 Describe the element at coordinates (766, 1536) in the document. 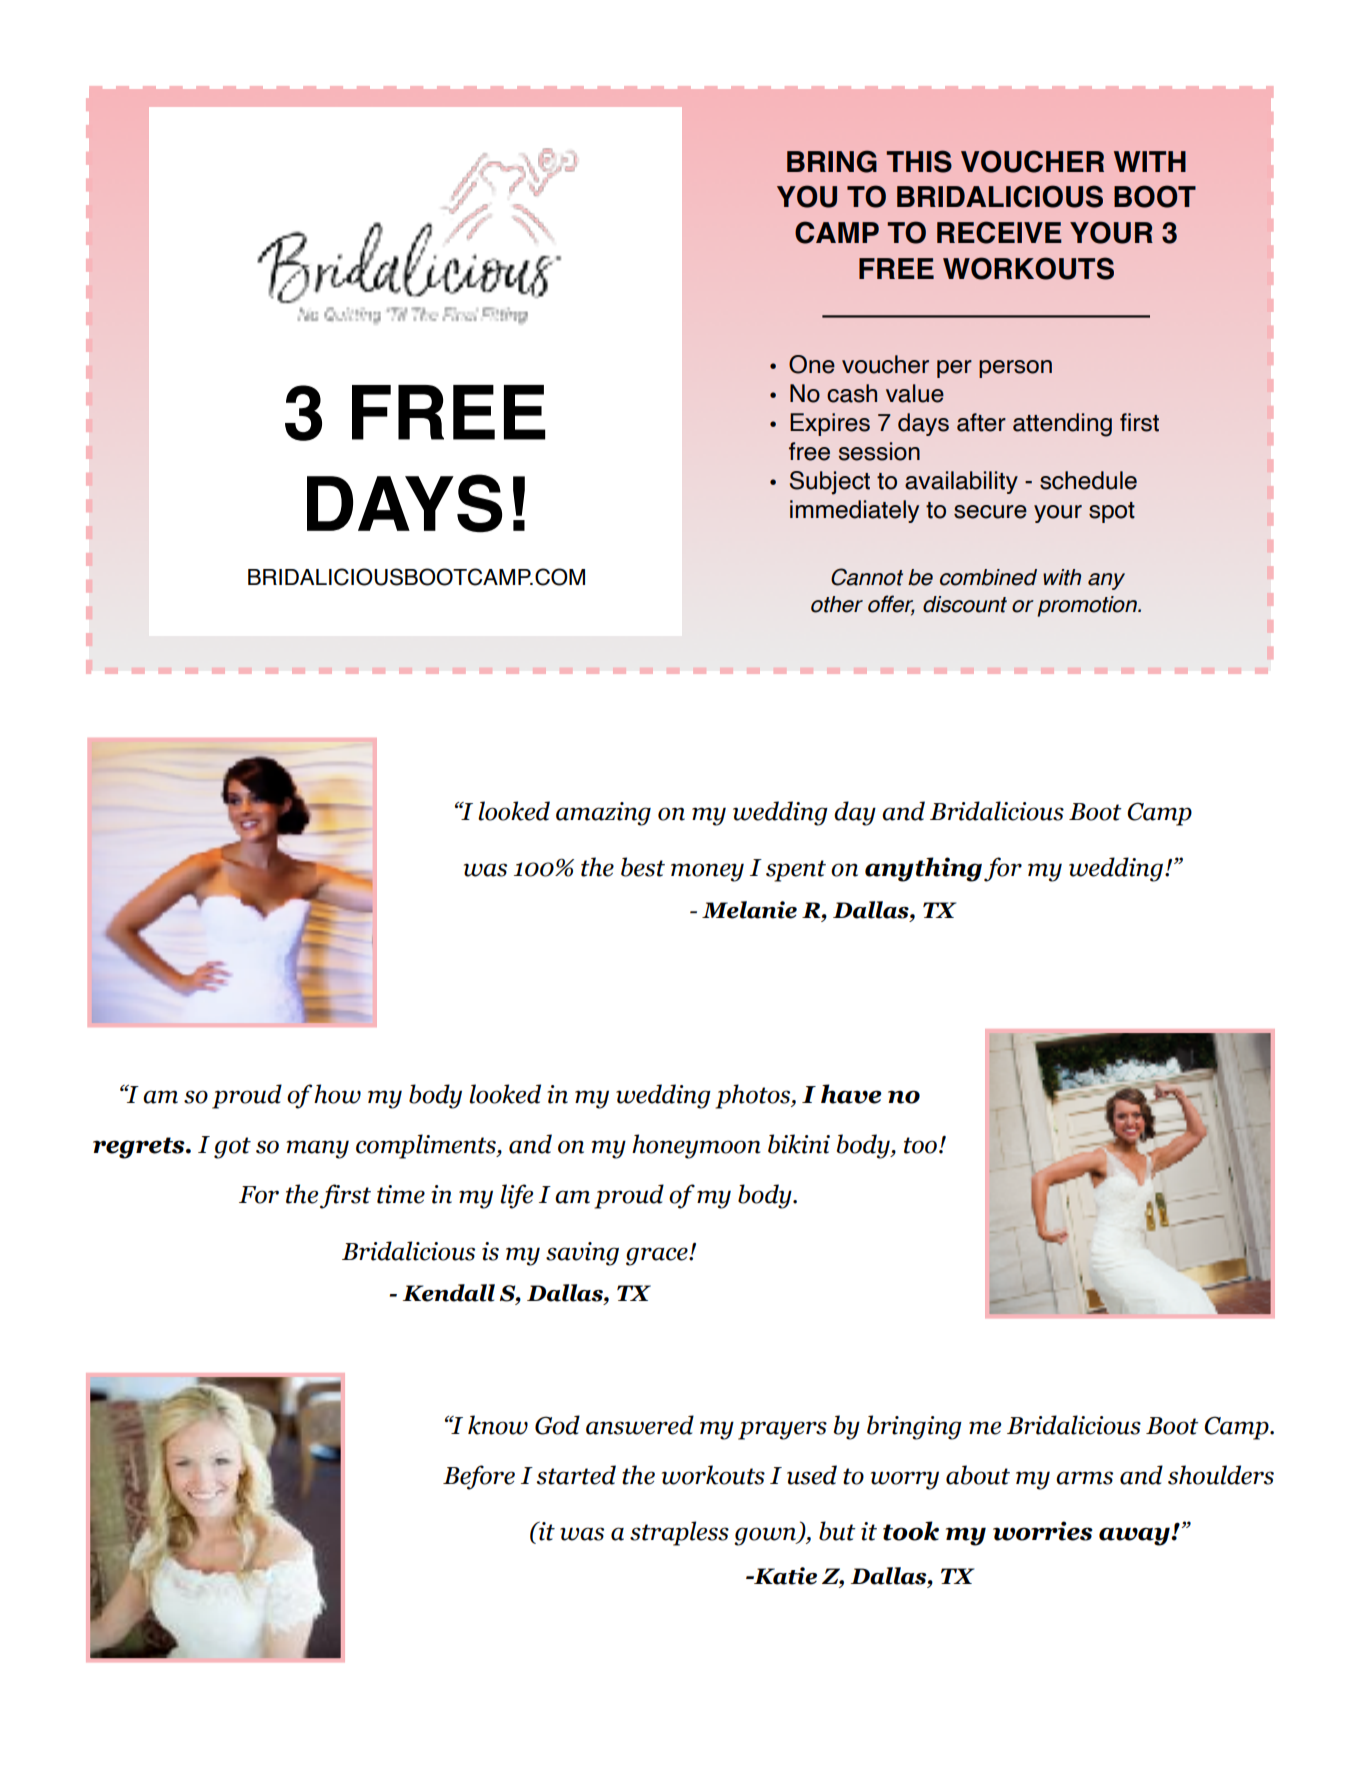

I see `gown` at that location.
